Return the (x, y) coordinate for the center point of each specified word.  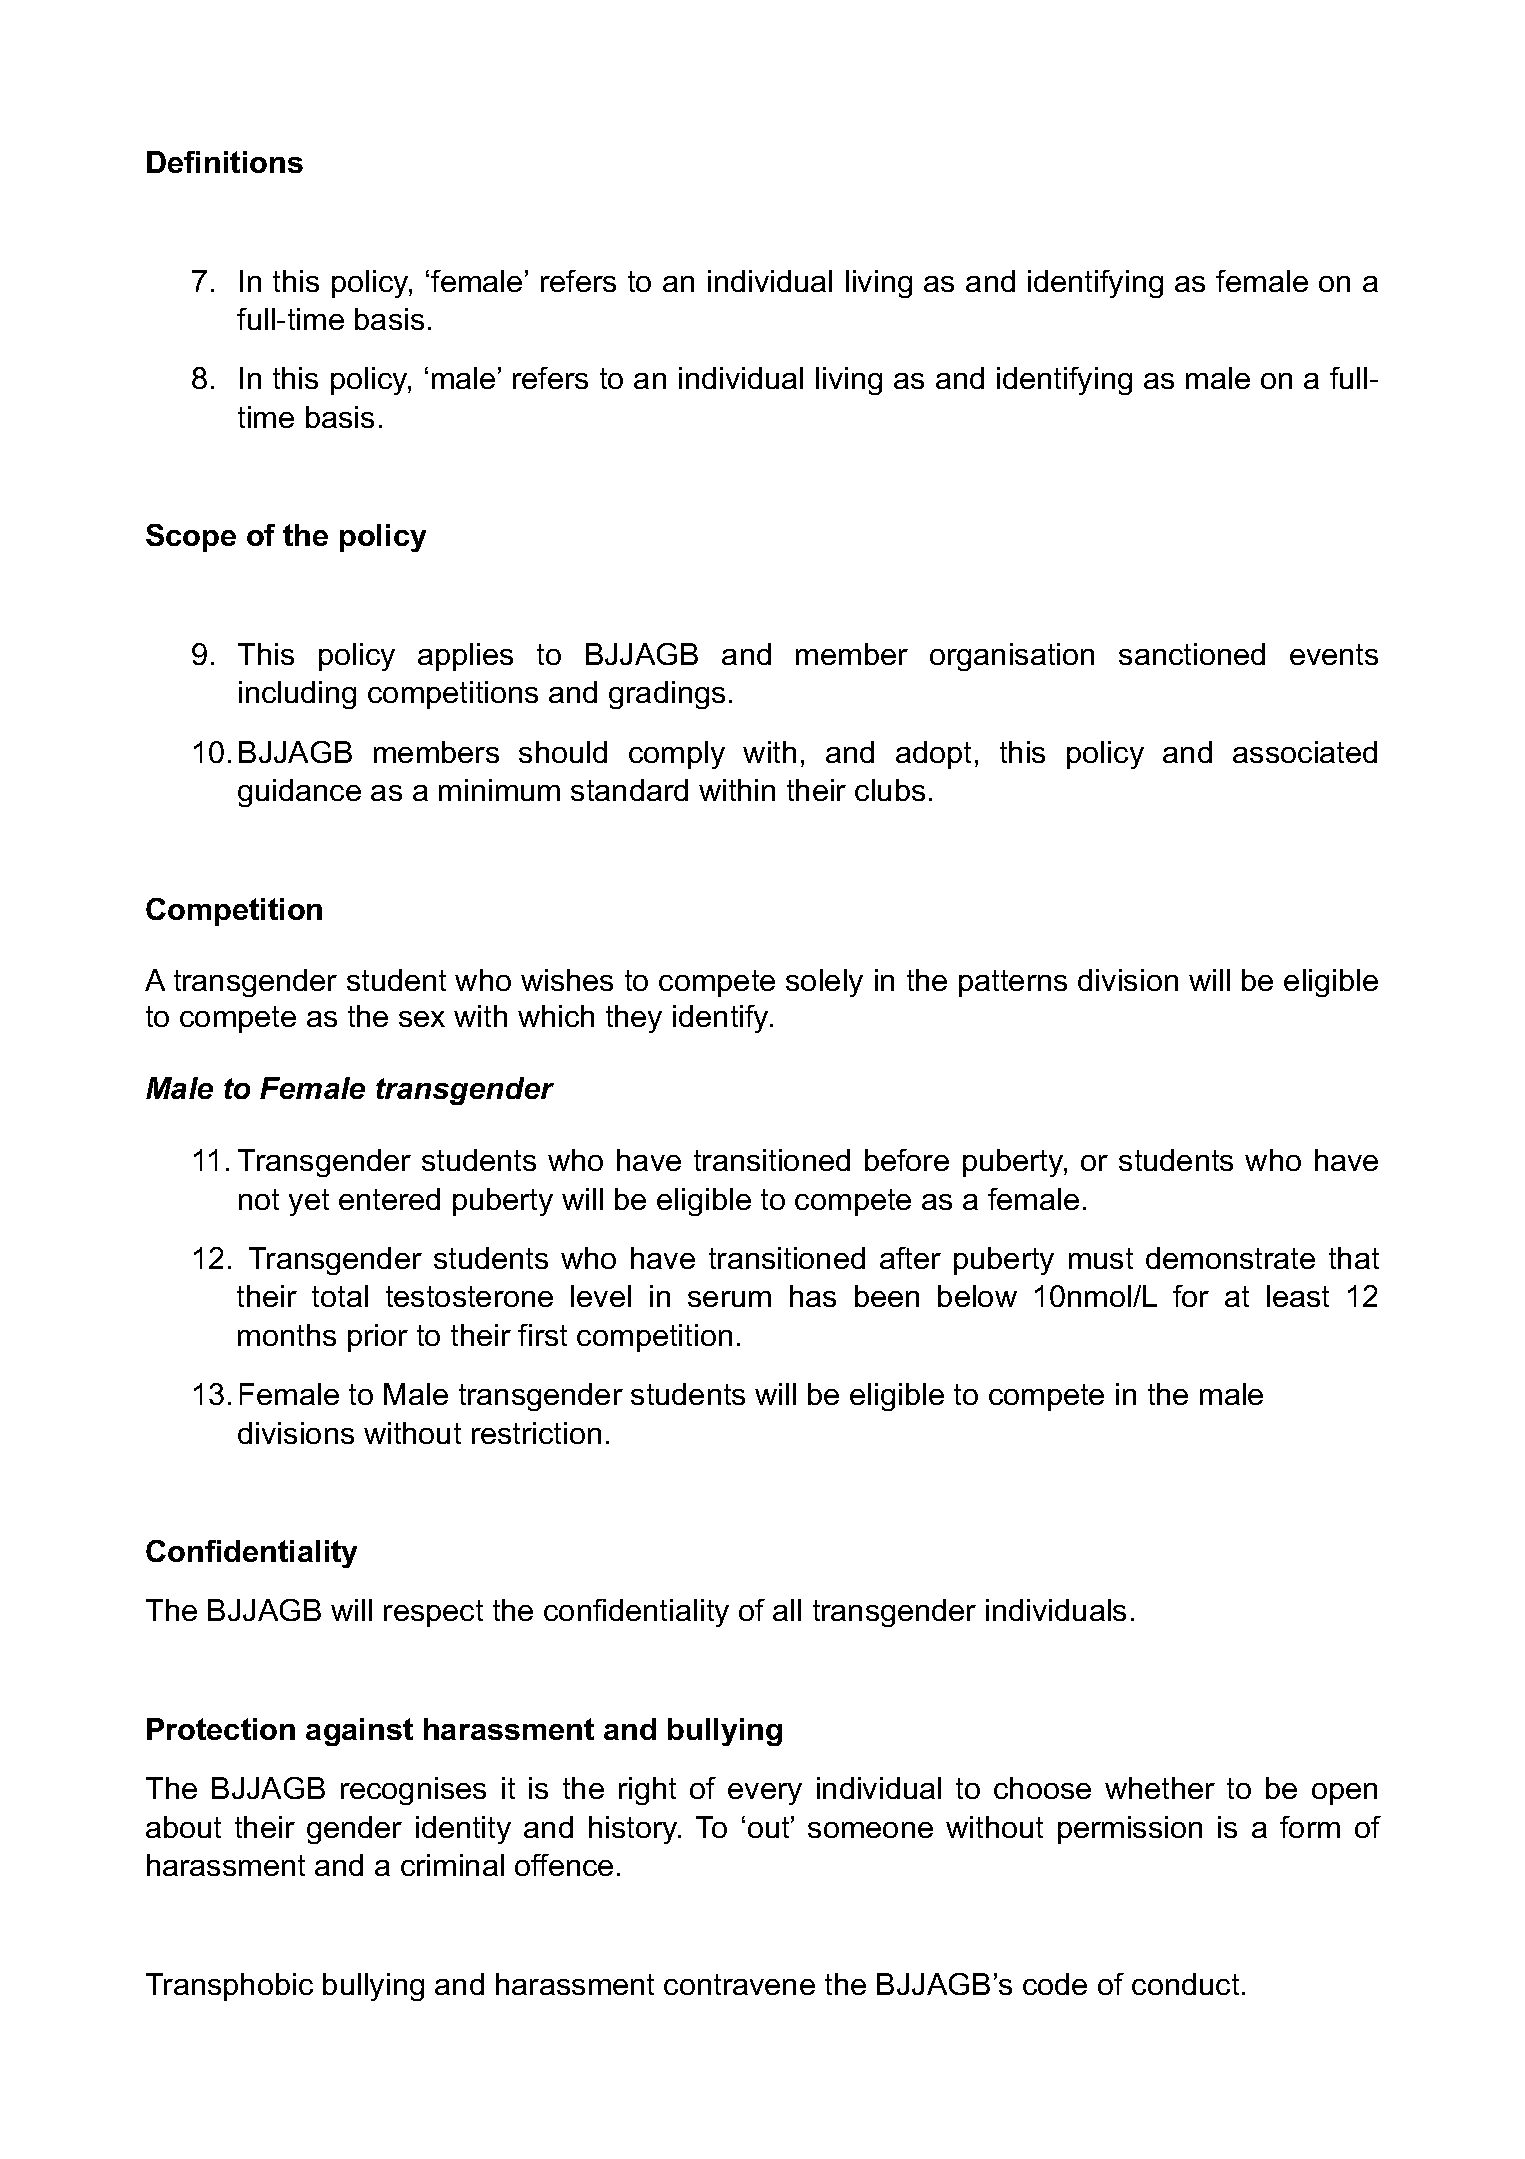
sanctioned (1192, 654)
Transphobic (229, 1987)
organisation (1012, 657)
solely (824, 983)
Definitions (225, 162)
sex (422, 1019)
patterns (1013, 983)
